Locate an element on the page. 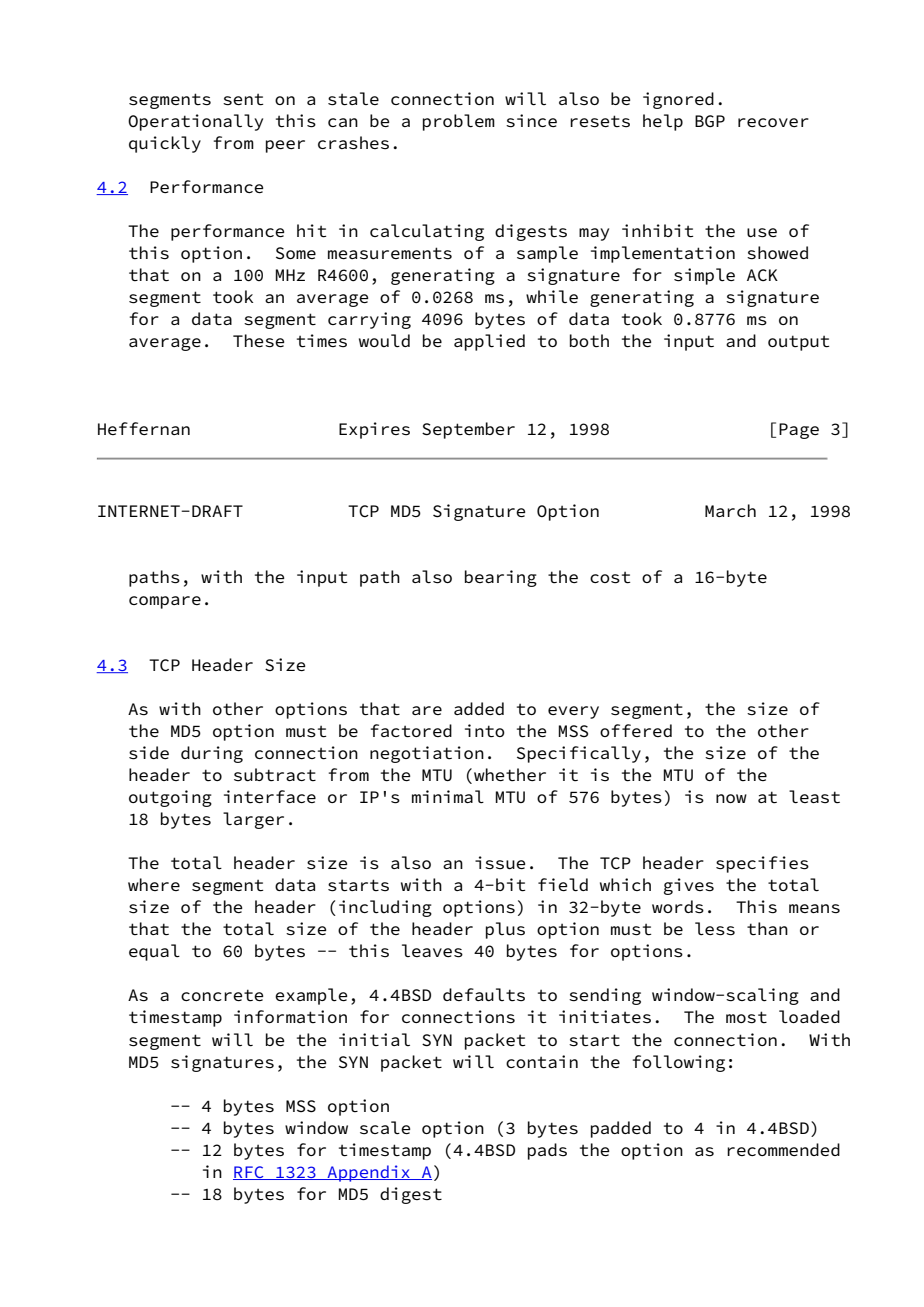  March is located at coordinates (730, 510).
